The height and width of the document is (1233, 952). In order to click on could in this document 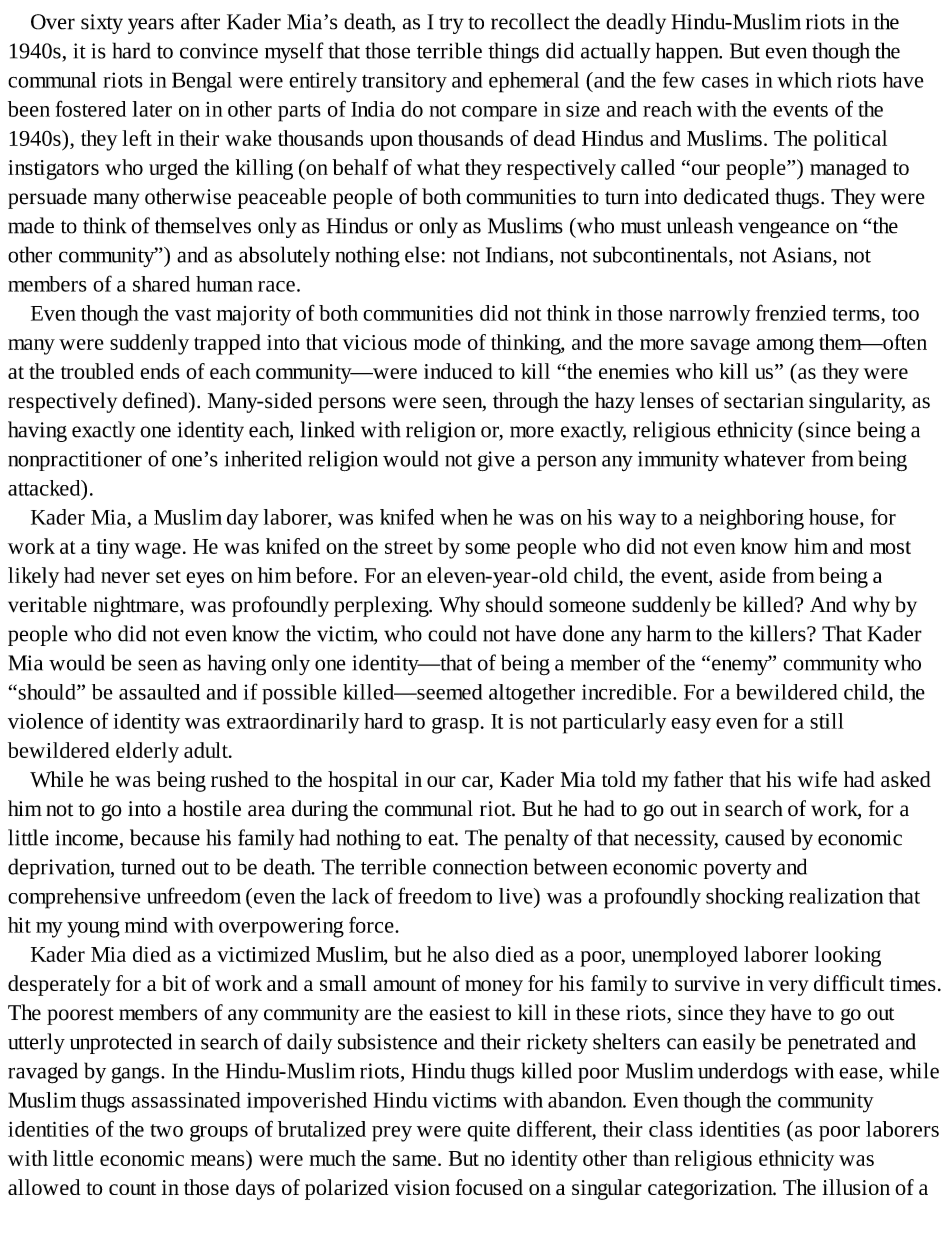, I will do `click(452, 633)`.
